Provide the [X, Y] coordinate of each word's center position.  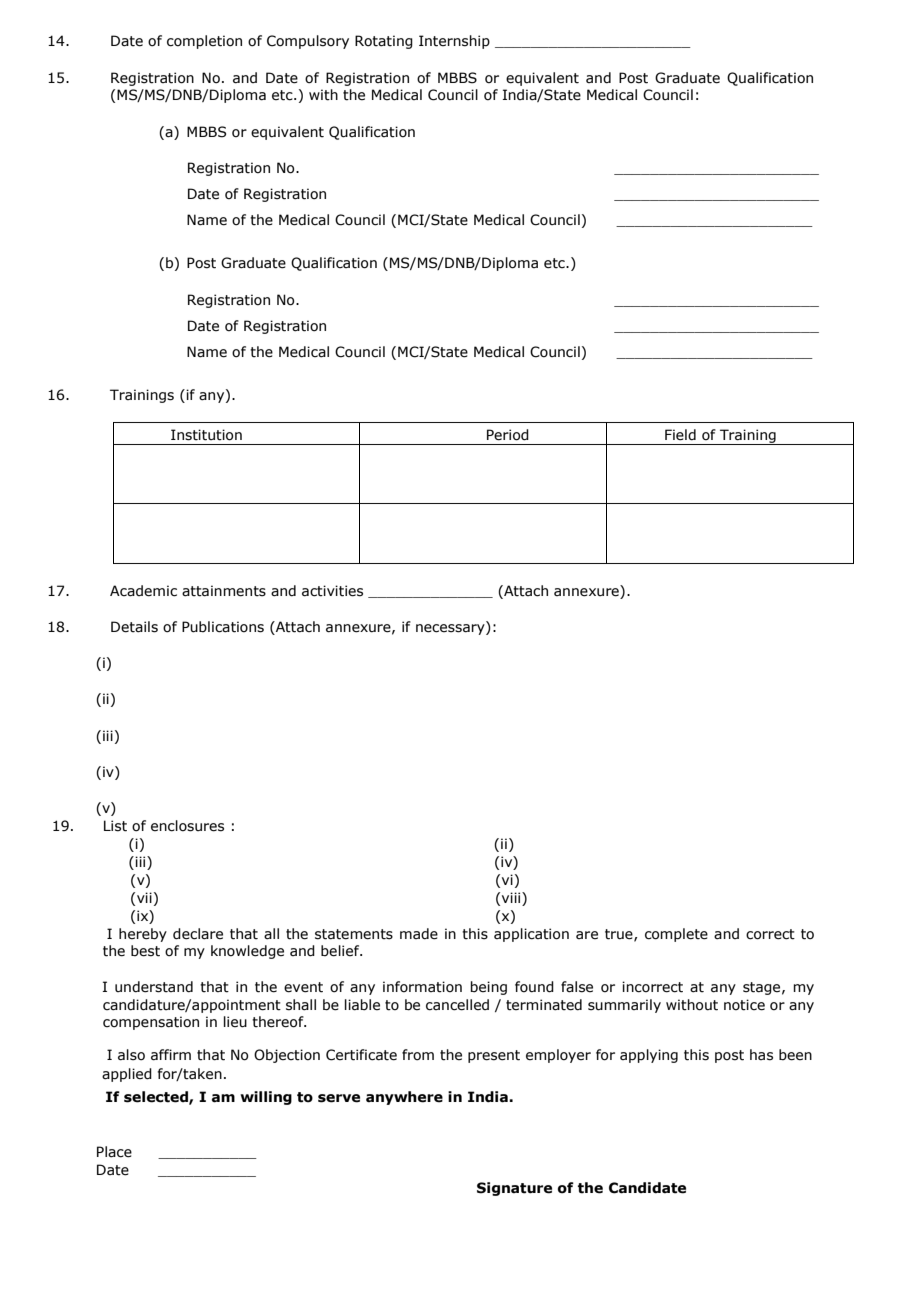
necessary [451, 629]
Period [508, 435]
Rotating [384, 42]
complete [676, 935]
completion [204, 42]
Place [114, 1152]
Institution [206, 435]
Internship [454, 42]
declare [198, 934]
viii [512, 897]
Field [680, 435]
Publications [223, 627]
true [620, 935]
